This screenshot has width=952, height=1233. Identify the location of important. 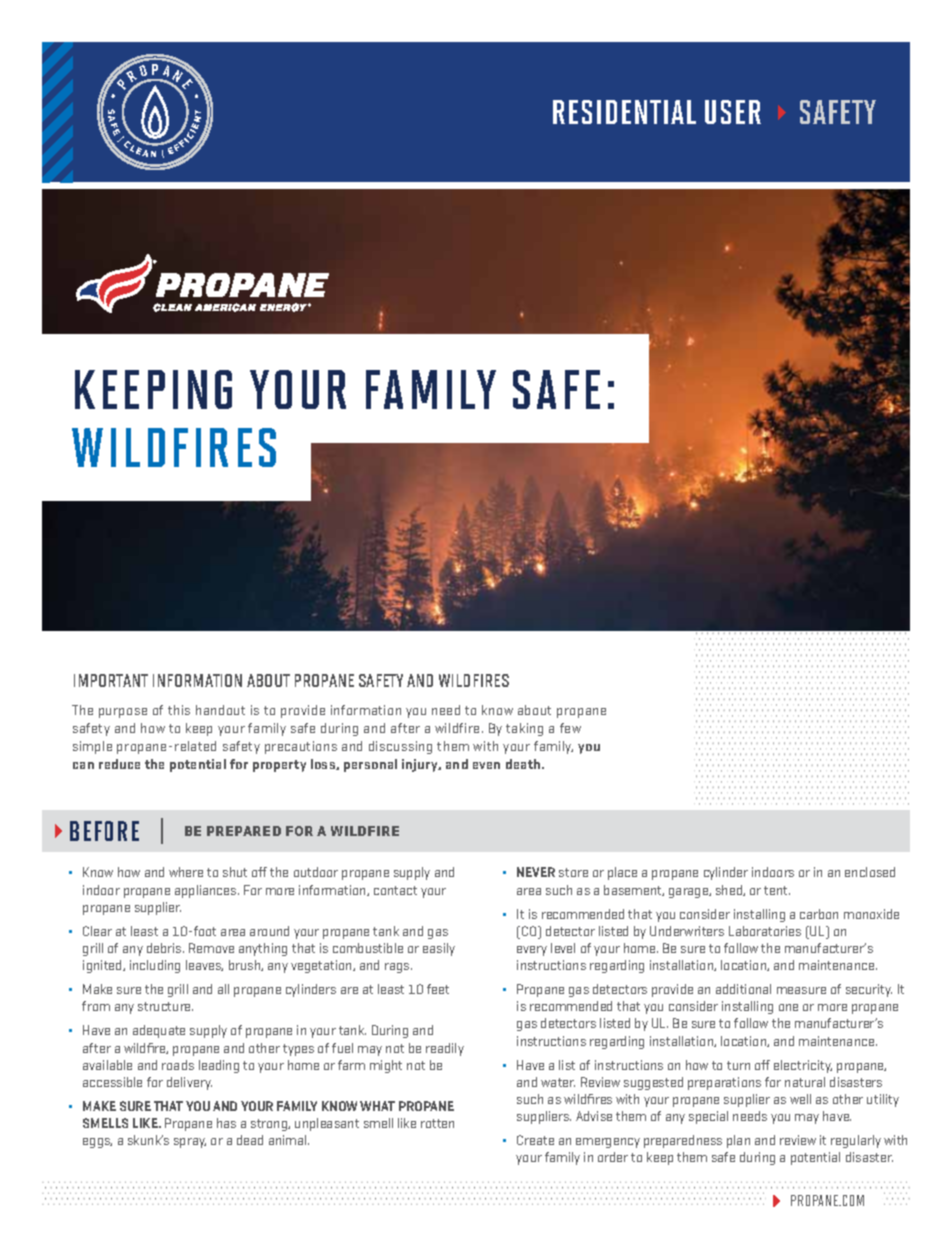
(111, 680).
